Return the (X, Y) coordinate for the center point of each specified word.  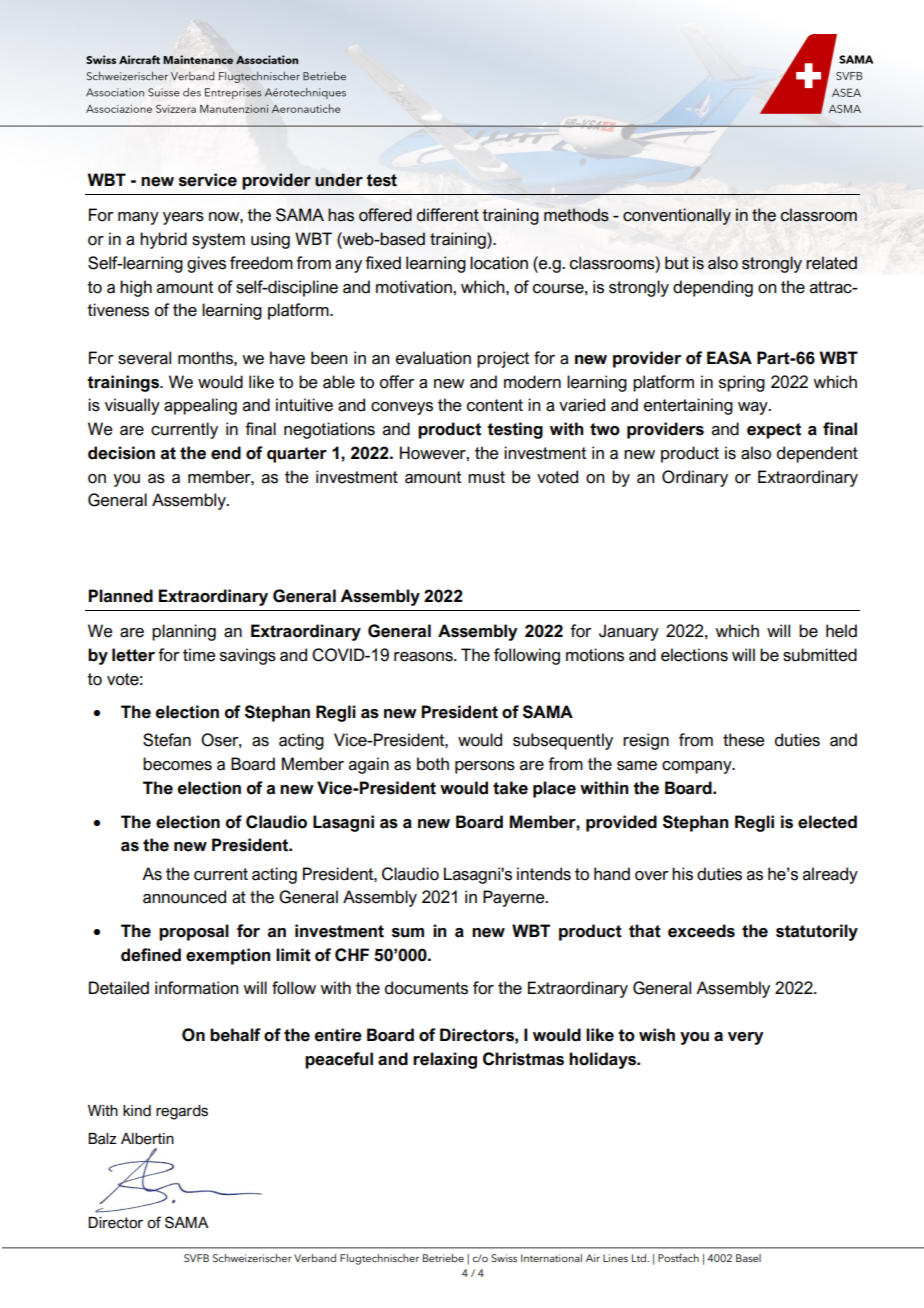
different (448, 215)
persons (485, 767)
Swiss (504, 1258)
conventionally (677, 216)
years (183, 218)
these (744, 740)
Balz (102, 1139)
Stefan (167, 740)
